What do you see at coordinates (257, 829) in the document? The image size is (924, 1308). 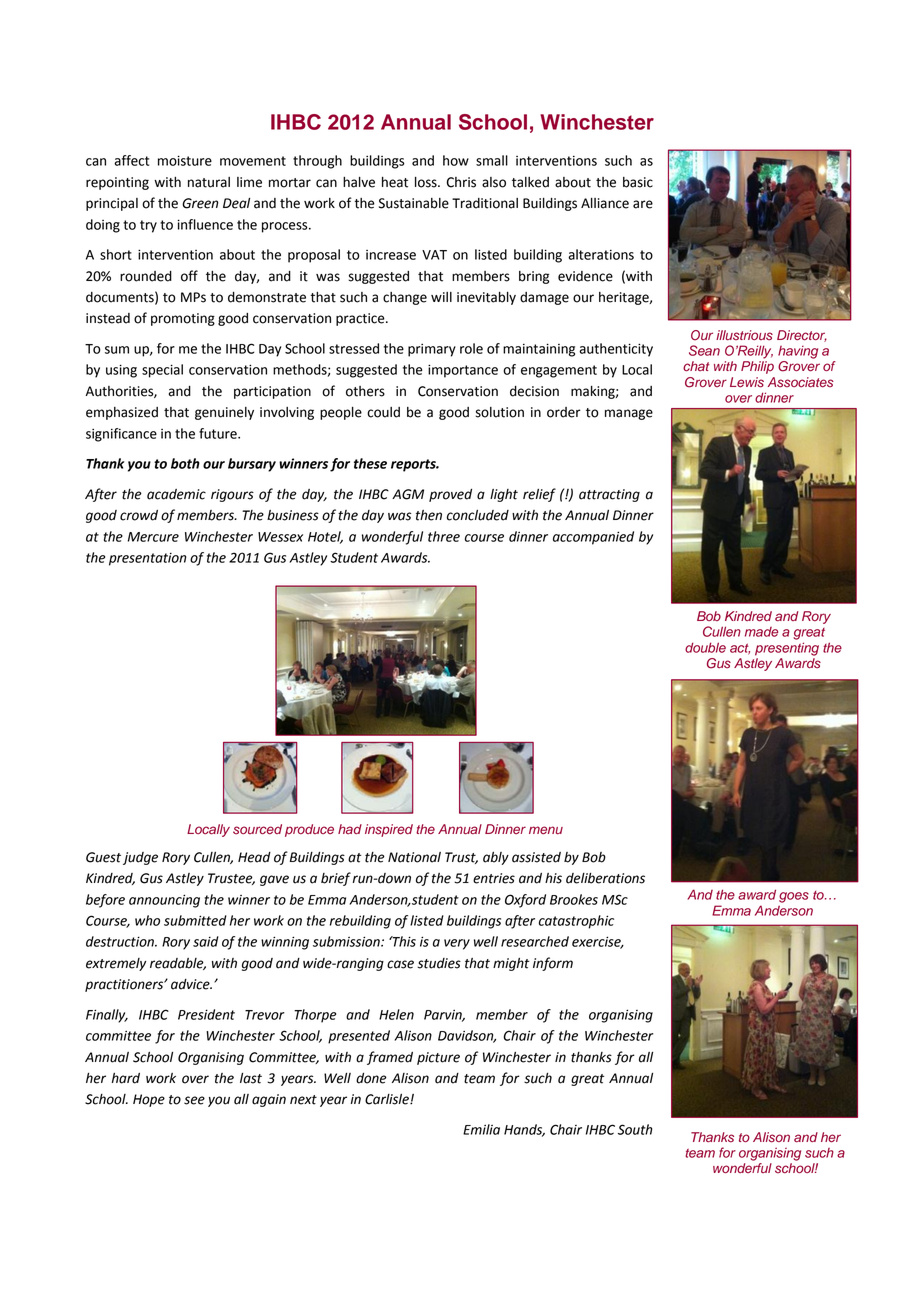 I see `sourced` at bounding box center [257, 829].
